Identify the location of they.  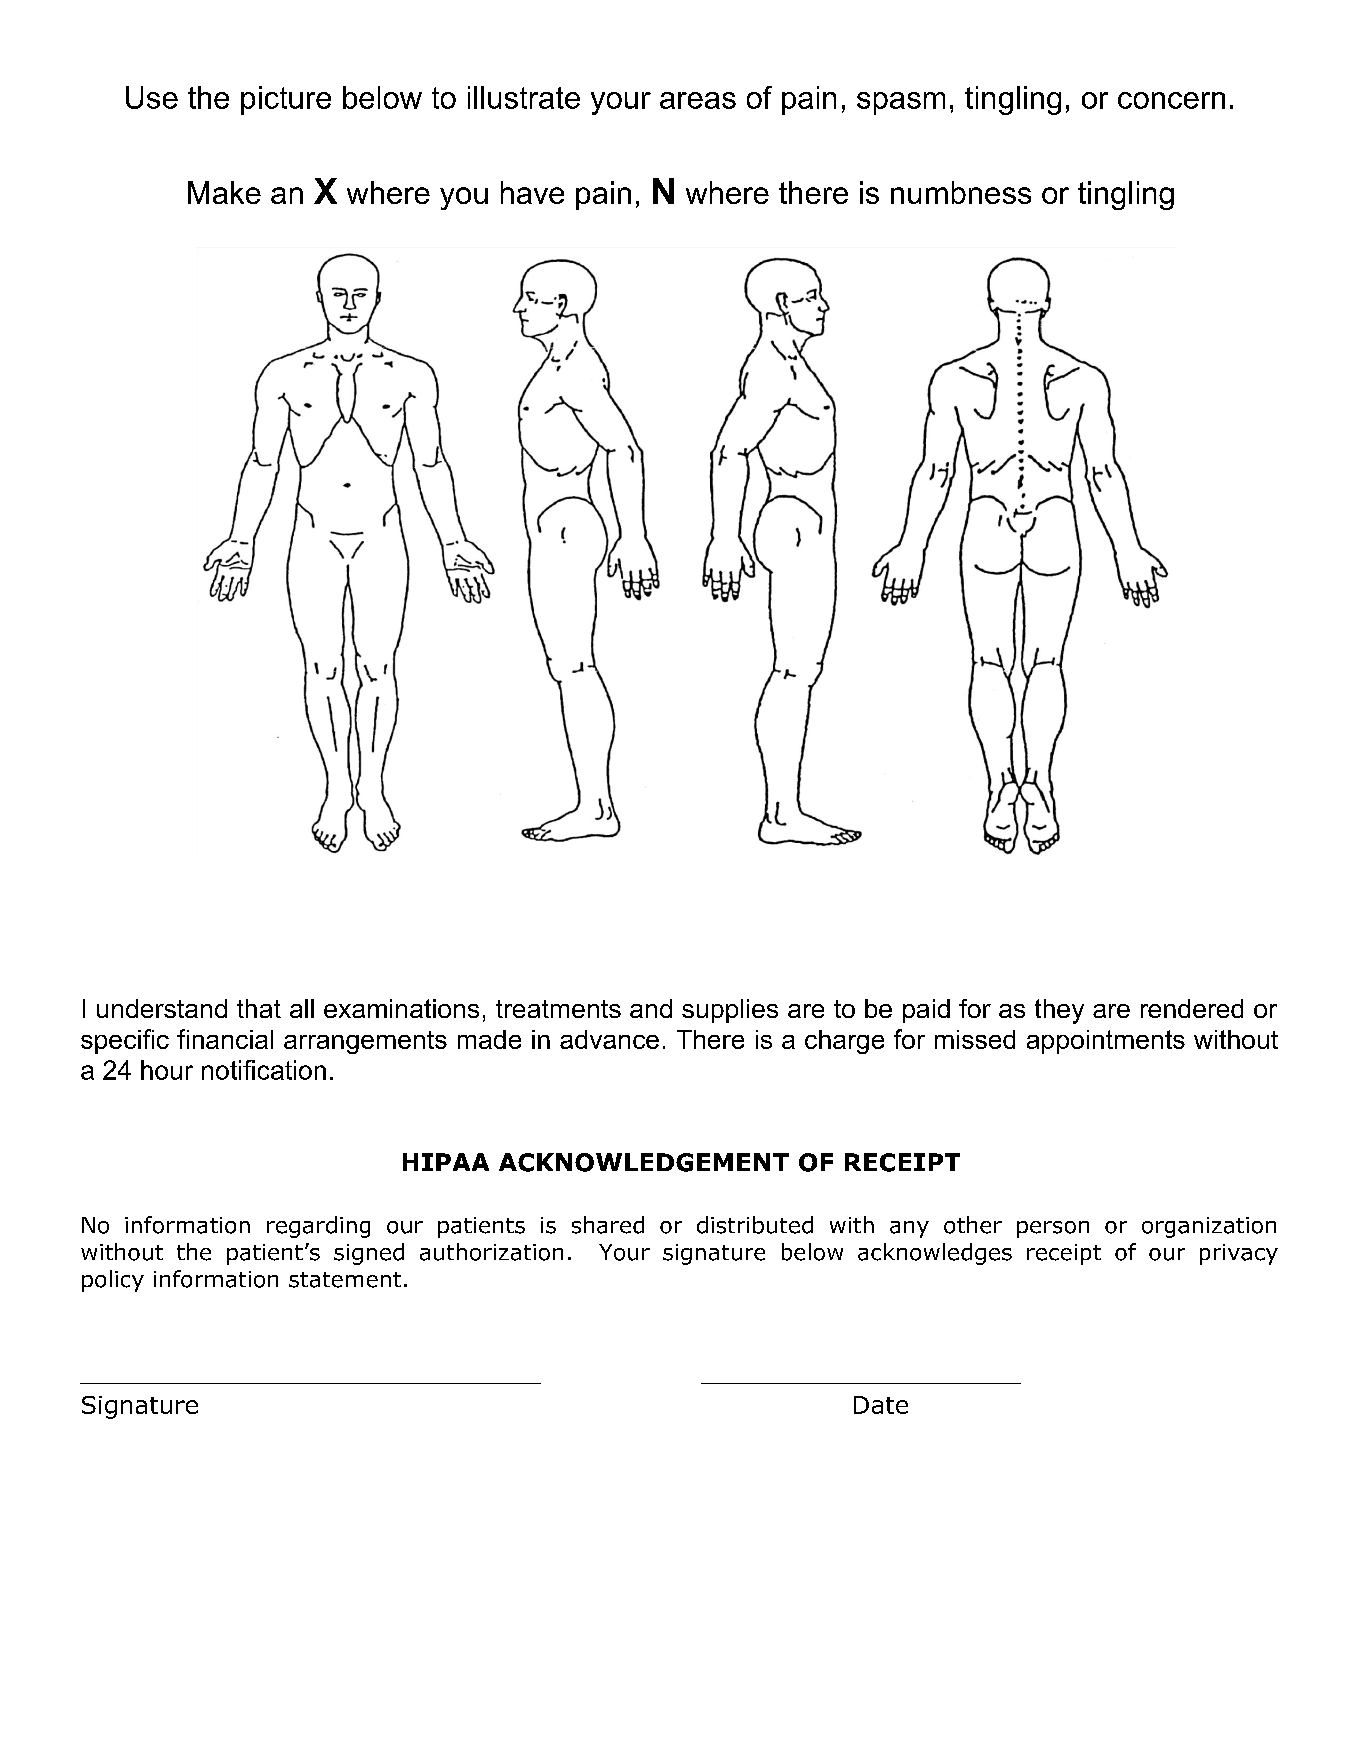
(1059, 1011).
